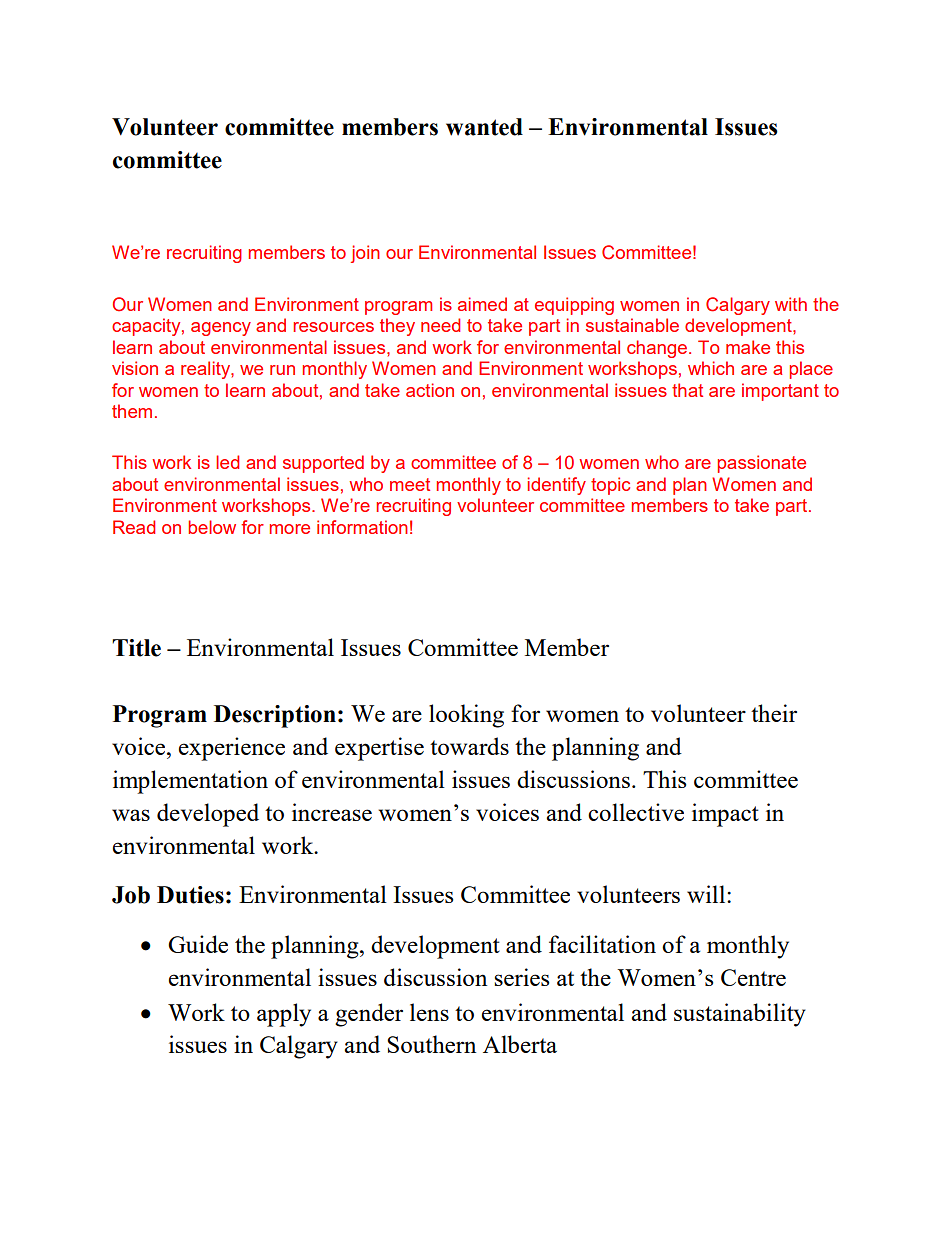 The width and height of the screenshot is (952, 1233). Describe the element at coordinates (761, 464) in the screenshot. I see `passionate` at that location.
